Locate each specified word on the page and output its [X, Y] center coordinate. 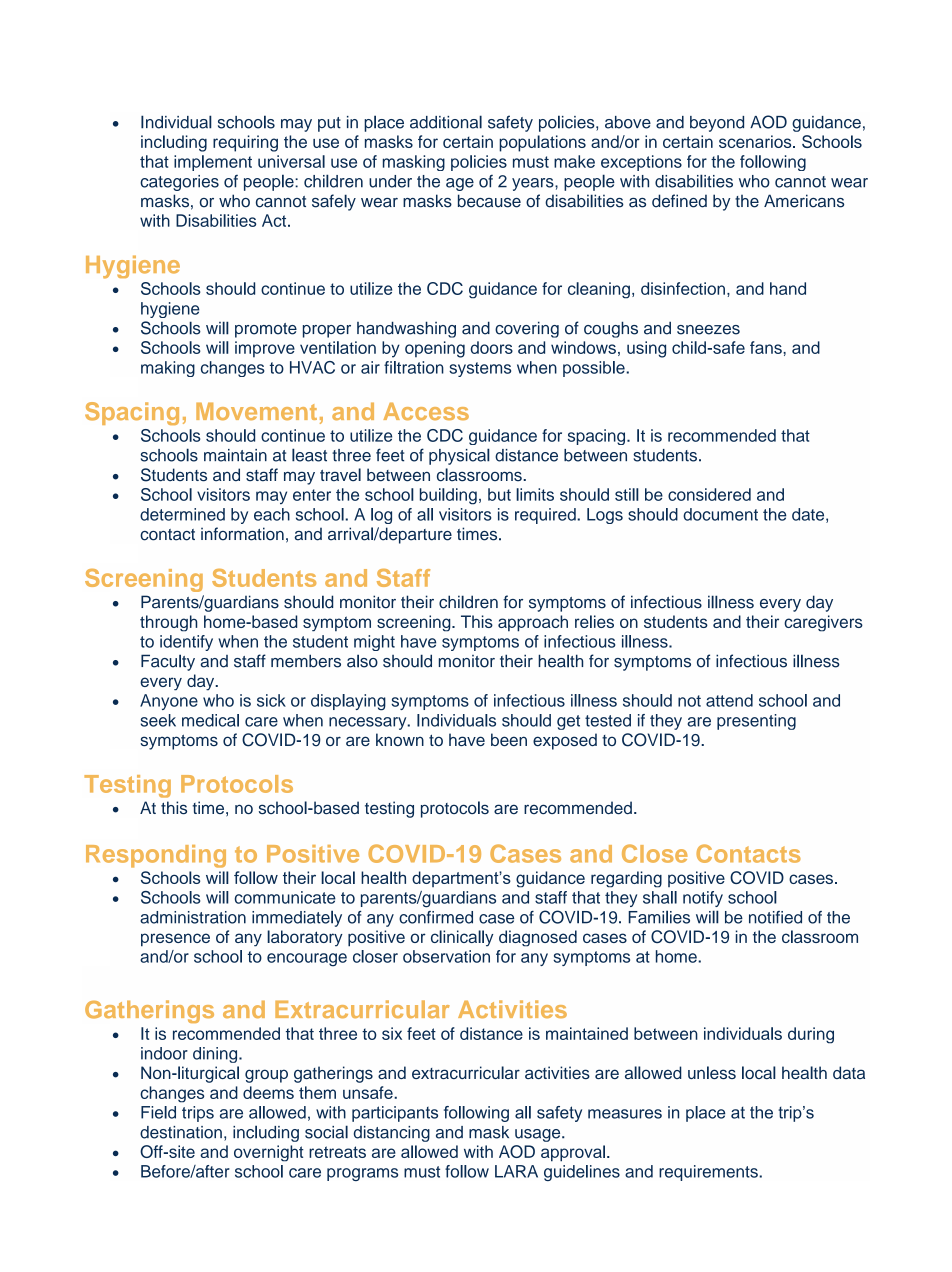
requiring [245, 143]
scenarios [756, 141]
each [272, 514]
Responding [156, 856]
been [509, 739]
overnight [269, 1153]
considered [709, 494]
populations [542, 143]
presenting [756, 722]
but [499, 494]
